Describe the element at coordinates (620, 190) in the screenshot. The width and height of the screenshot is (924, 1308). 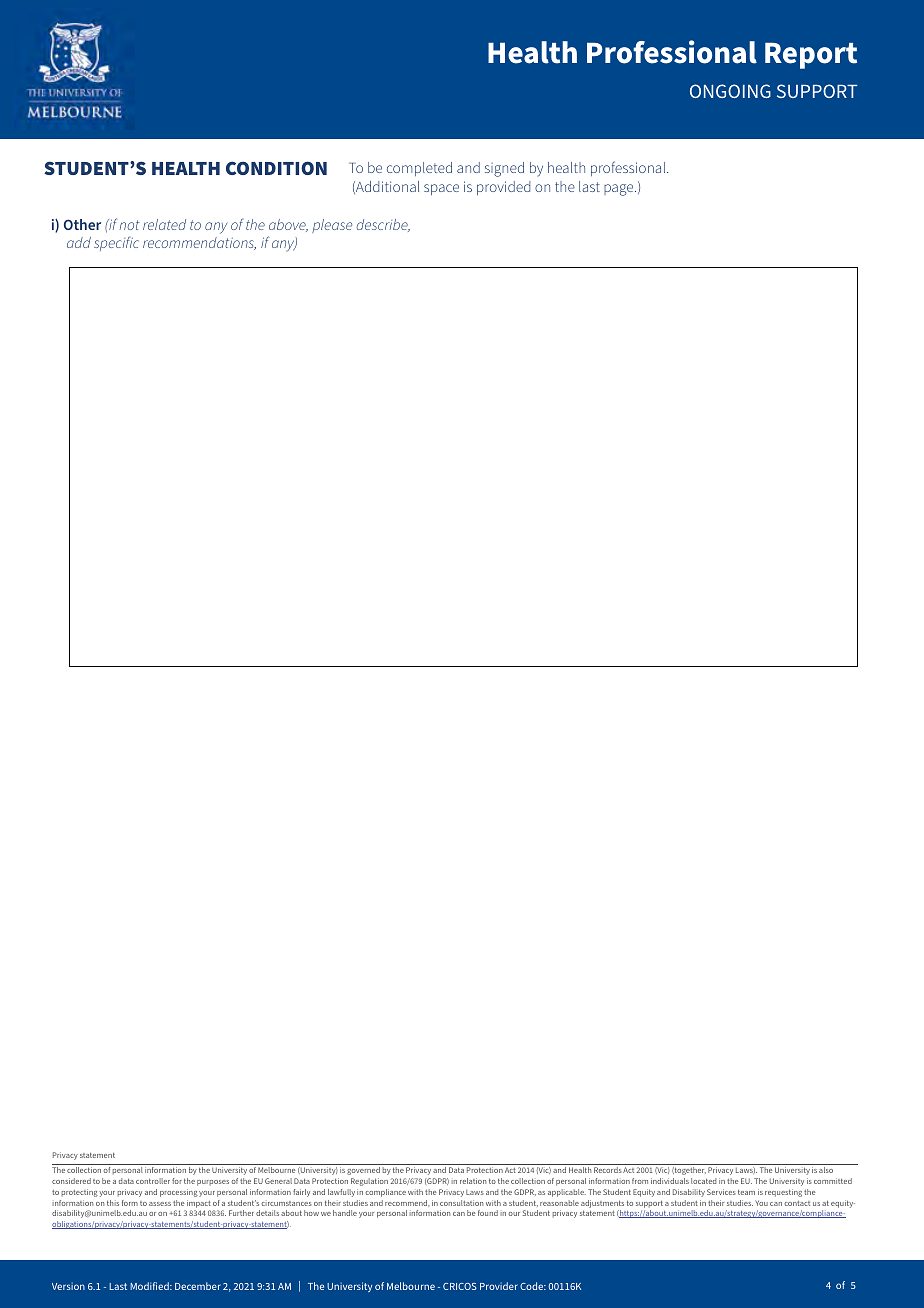
I see `page` at that location.
